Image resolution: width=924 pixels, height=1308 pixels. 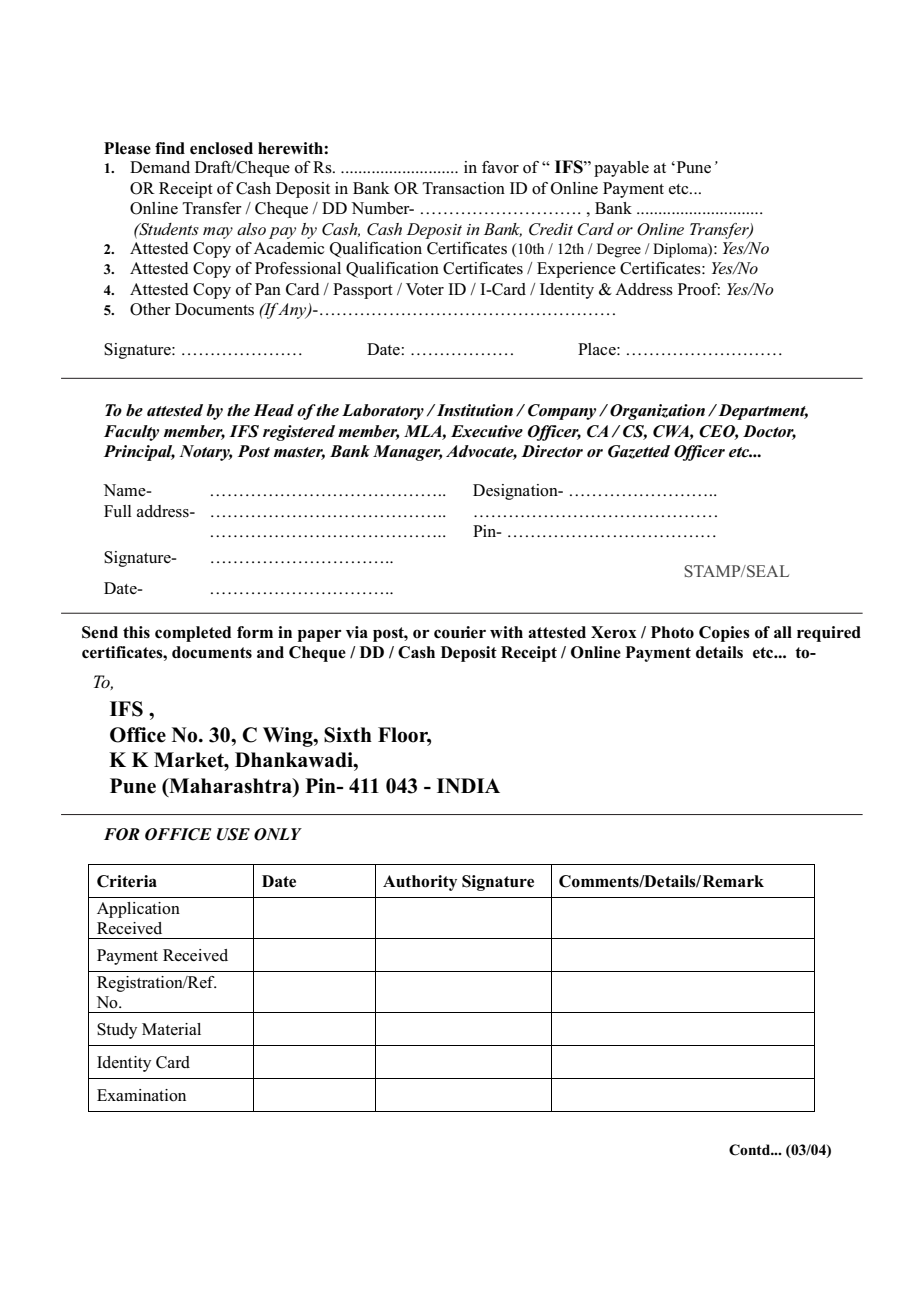 I want to click on Material, so click(x=171, y=1029).
